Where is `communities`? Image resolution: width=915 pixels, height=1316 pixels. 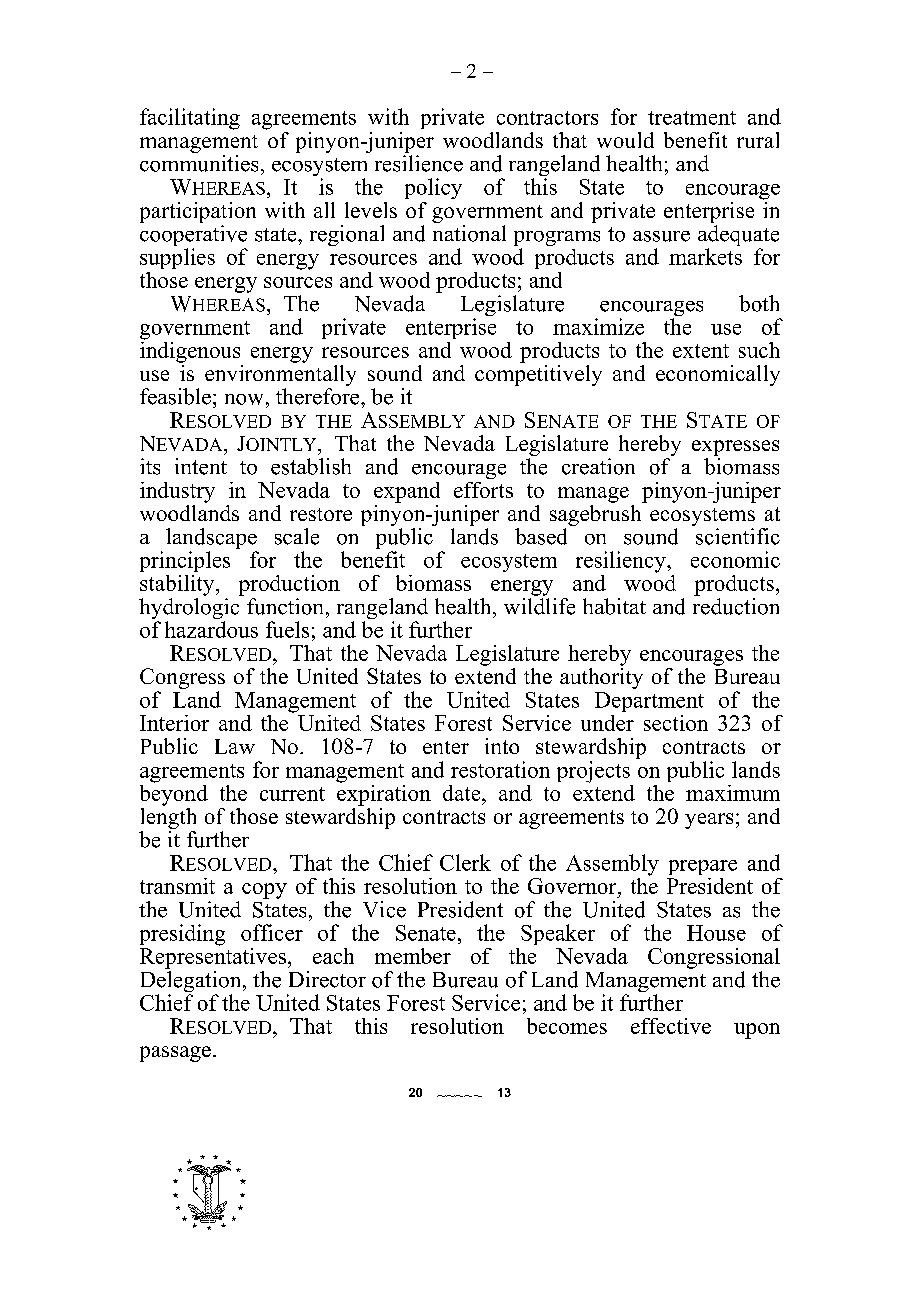 communities is located at coordinates (199, 163).
